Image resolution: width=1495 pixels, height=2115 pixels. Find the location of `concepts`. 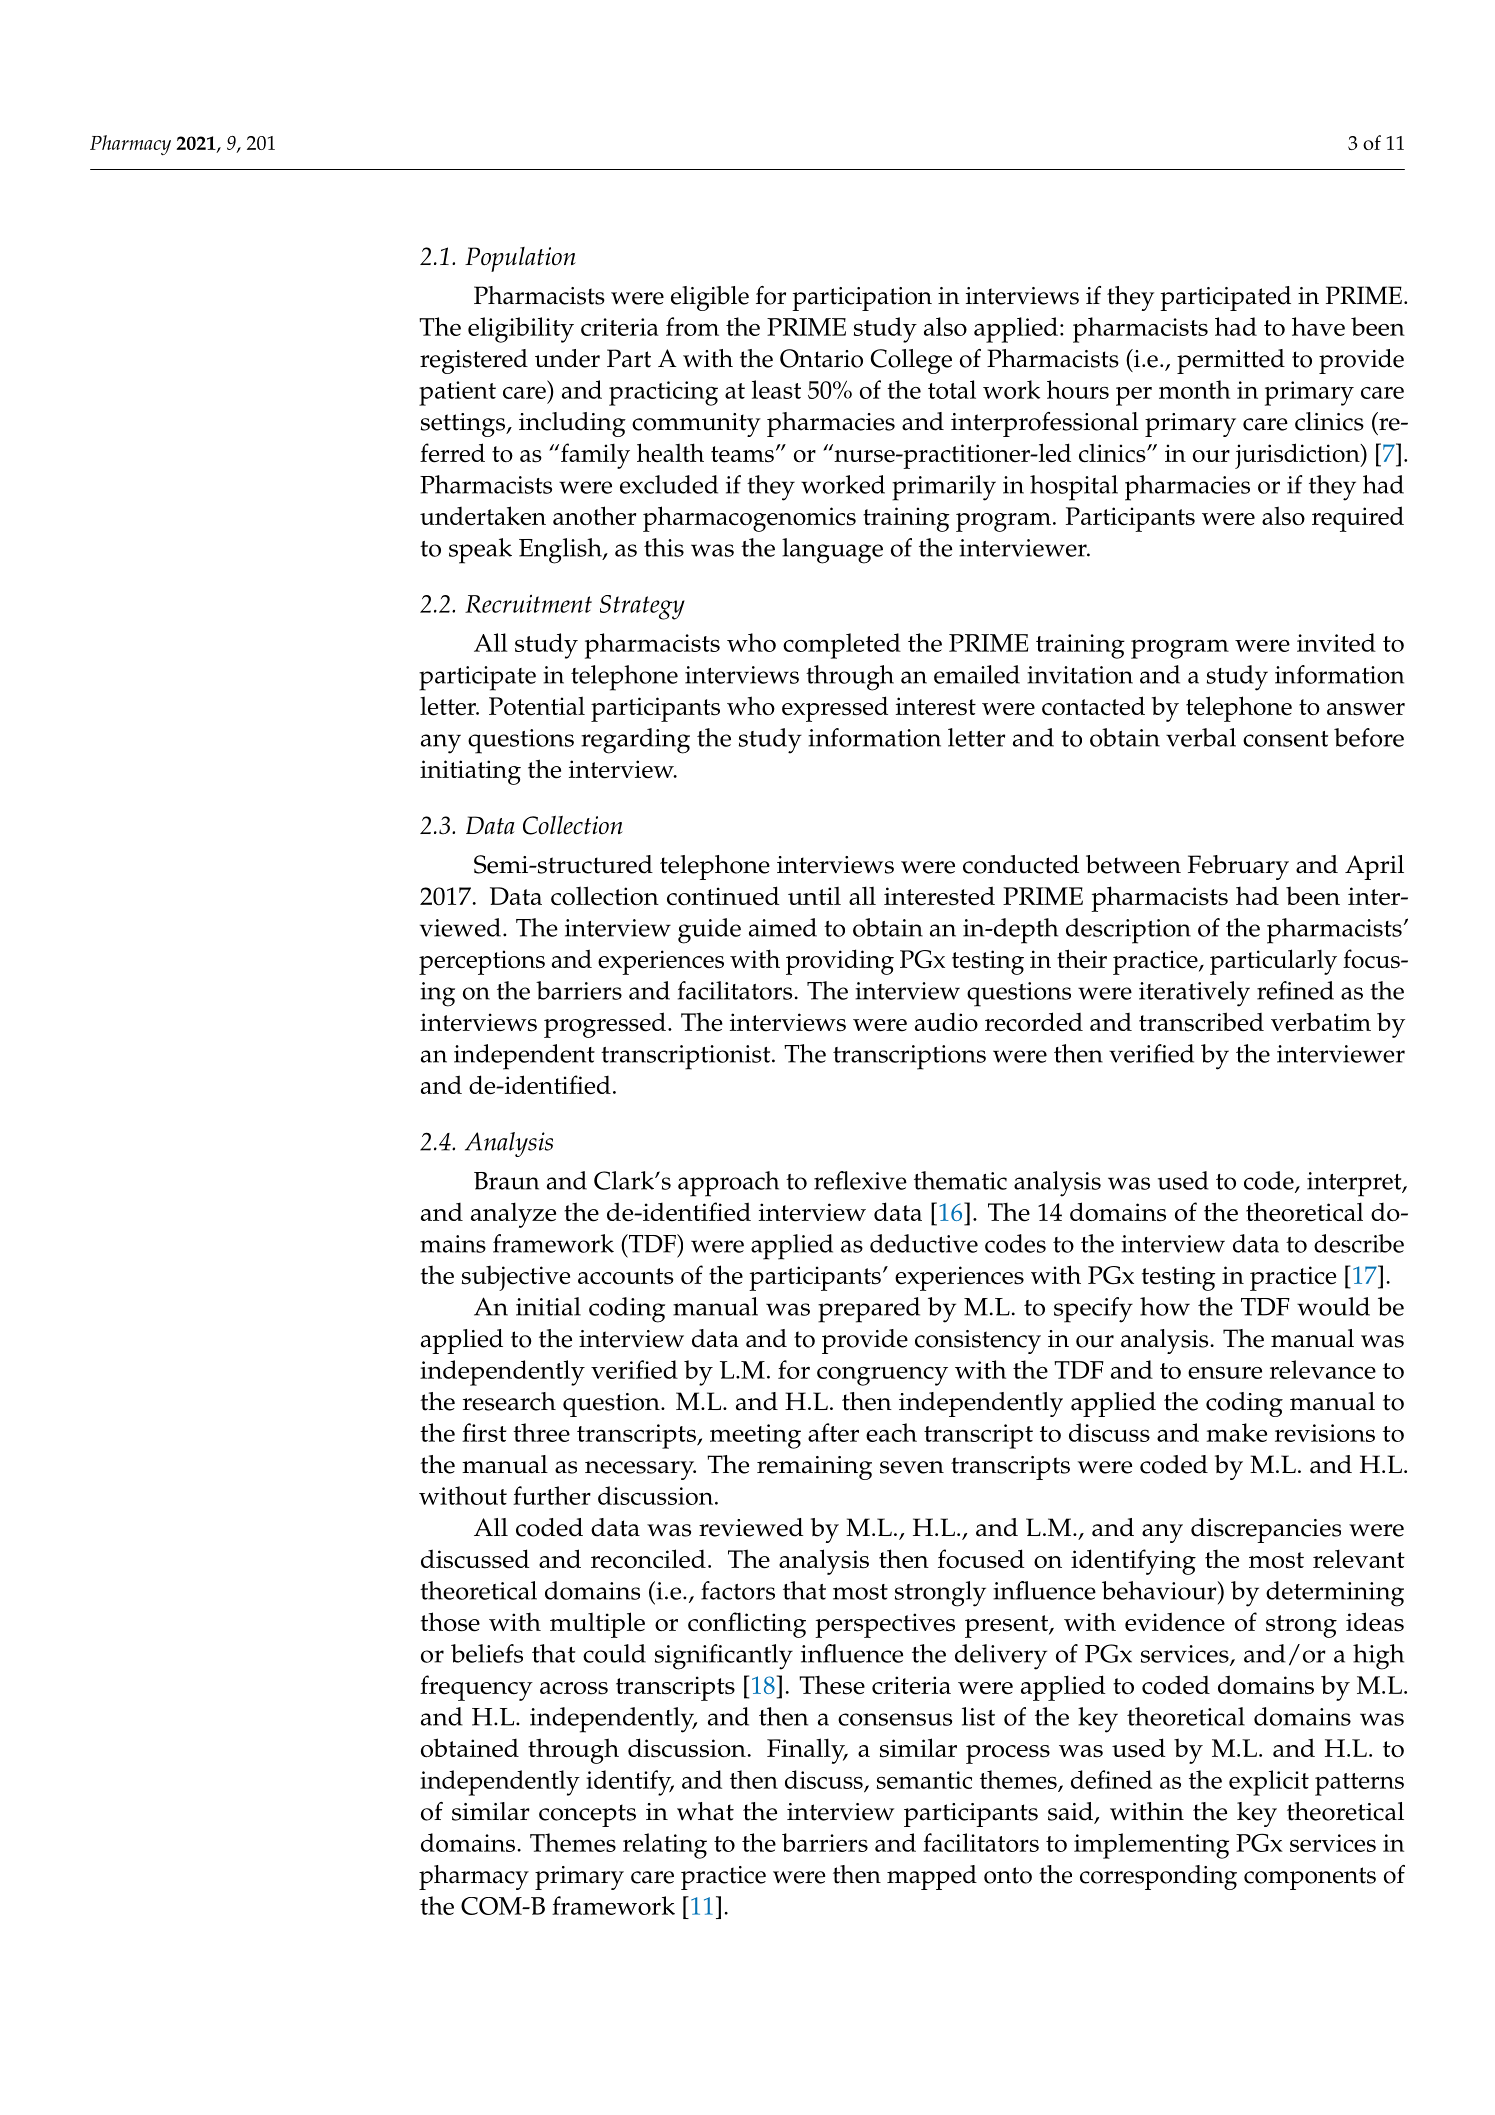

concepts is located at coordinates (587, 1815).
